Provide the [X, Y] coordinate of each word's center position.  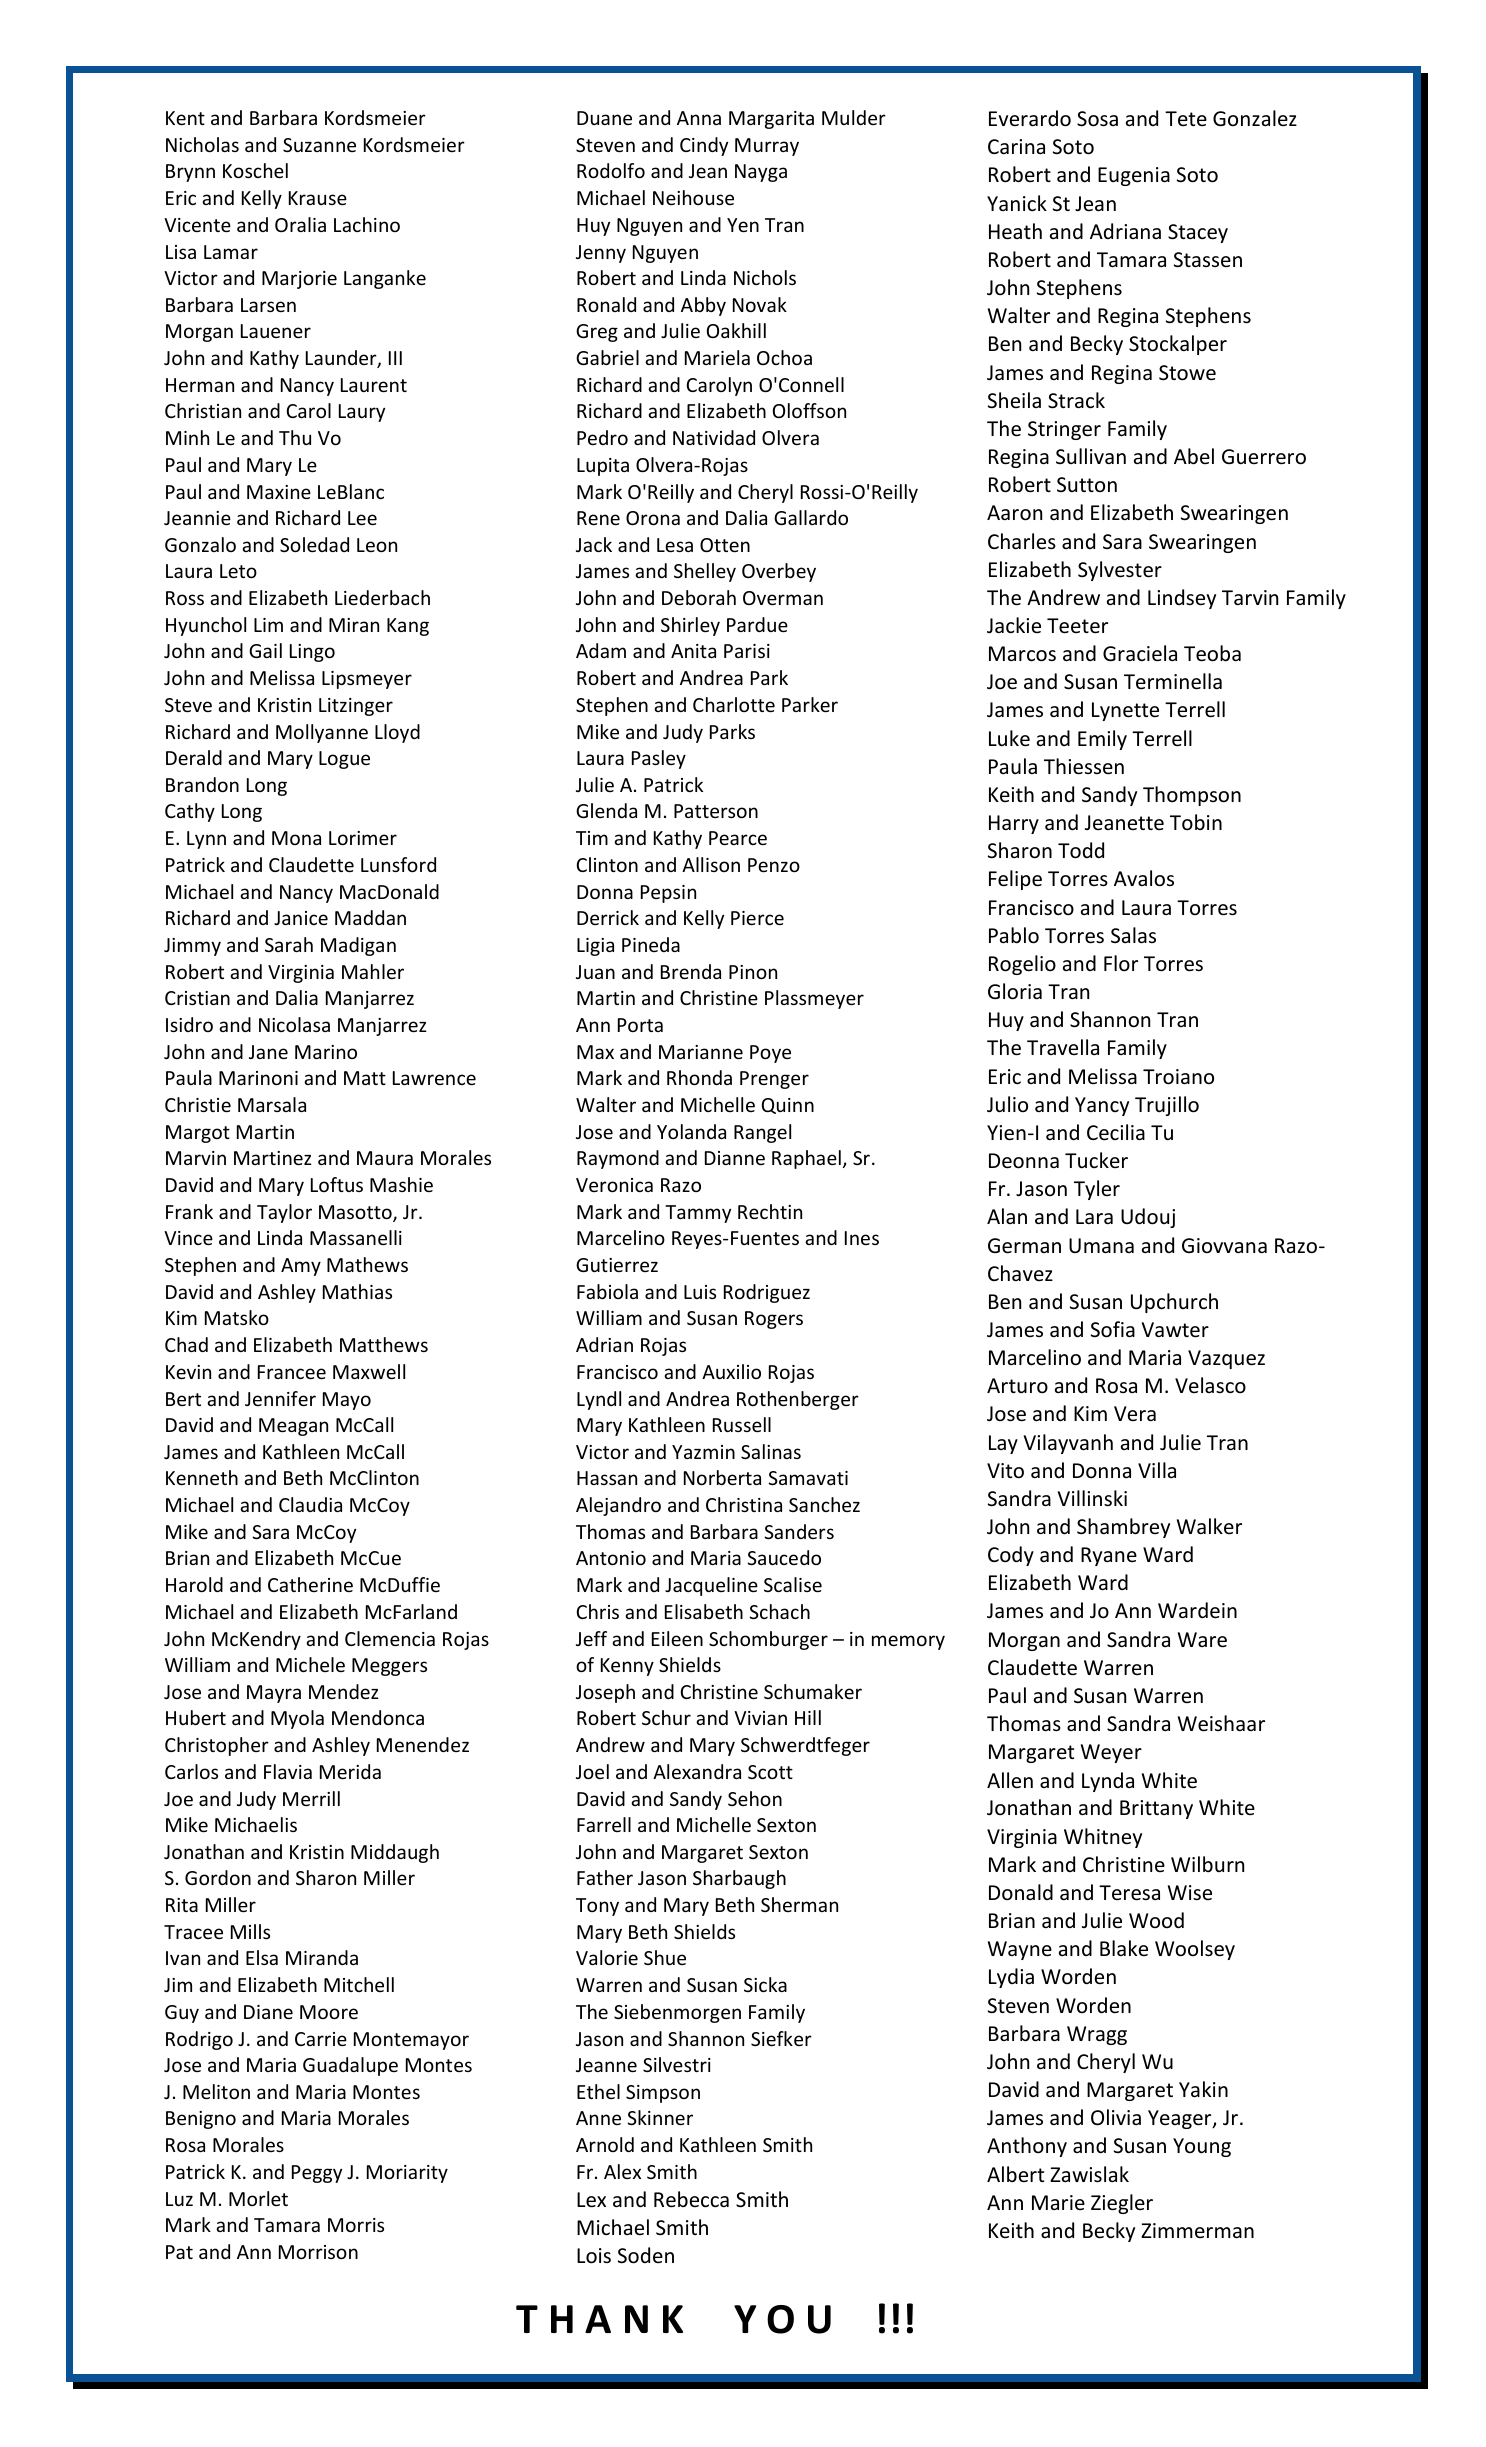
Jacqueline [711, 1586]
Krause [318, 198]
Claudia [310, 1504]
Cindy [704, 146]
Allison [711, 864]
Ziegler [1122, 2204]
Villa [1157, 1470]
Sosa [1097, 119]
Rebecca [691, 2199]
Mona [296, 838]
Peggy [317, 2174]
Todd [1081, 850]
